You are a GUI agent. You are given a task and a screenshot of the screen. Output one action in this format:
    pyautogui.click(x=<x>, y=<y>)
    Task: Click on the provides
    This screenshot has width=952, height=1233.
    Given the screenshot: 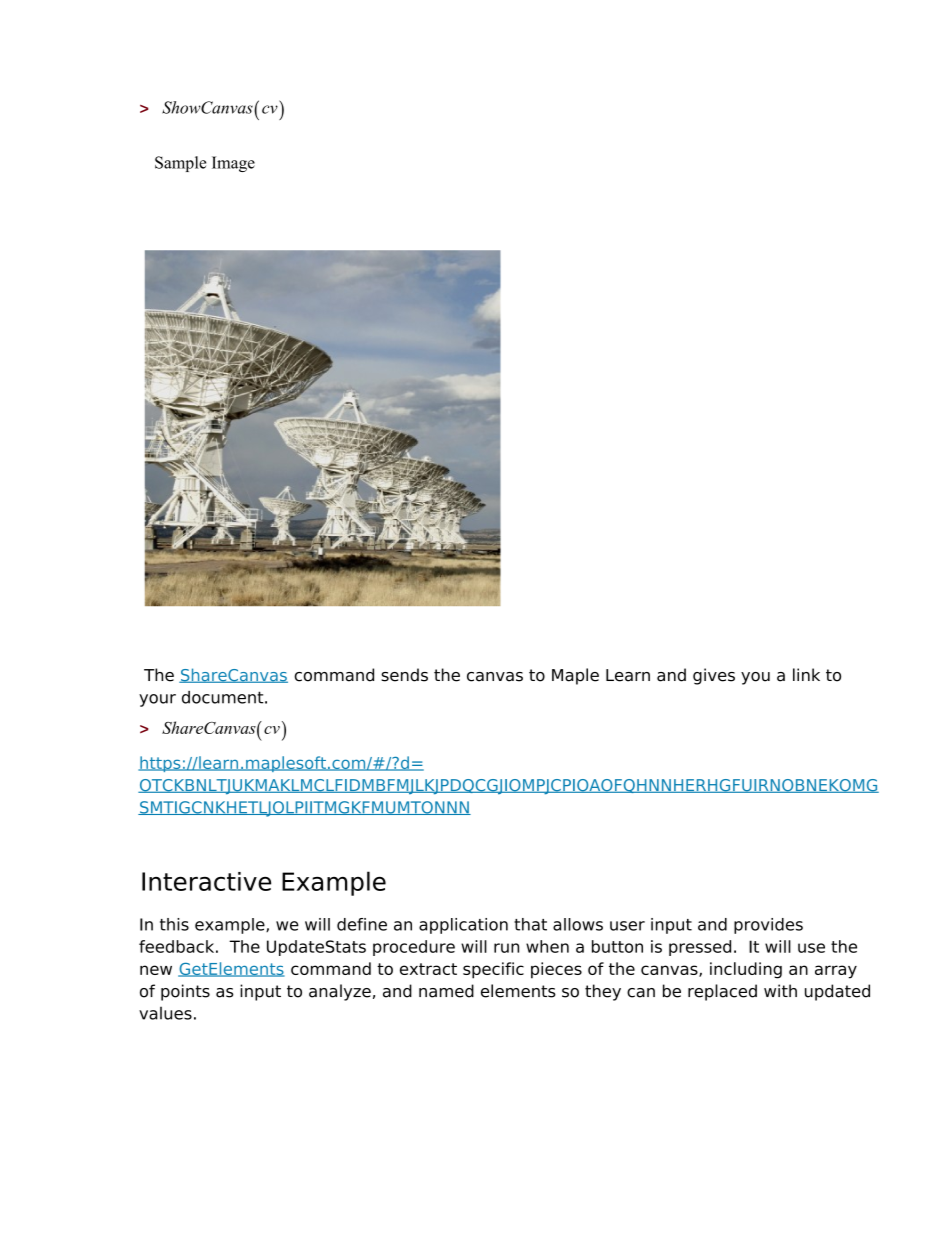 What is the action you would take?
    pyautogui.click(x=768, y=926)
